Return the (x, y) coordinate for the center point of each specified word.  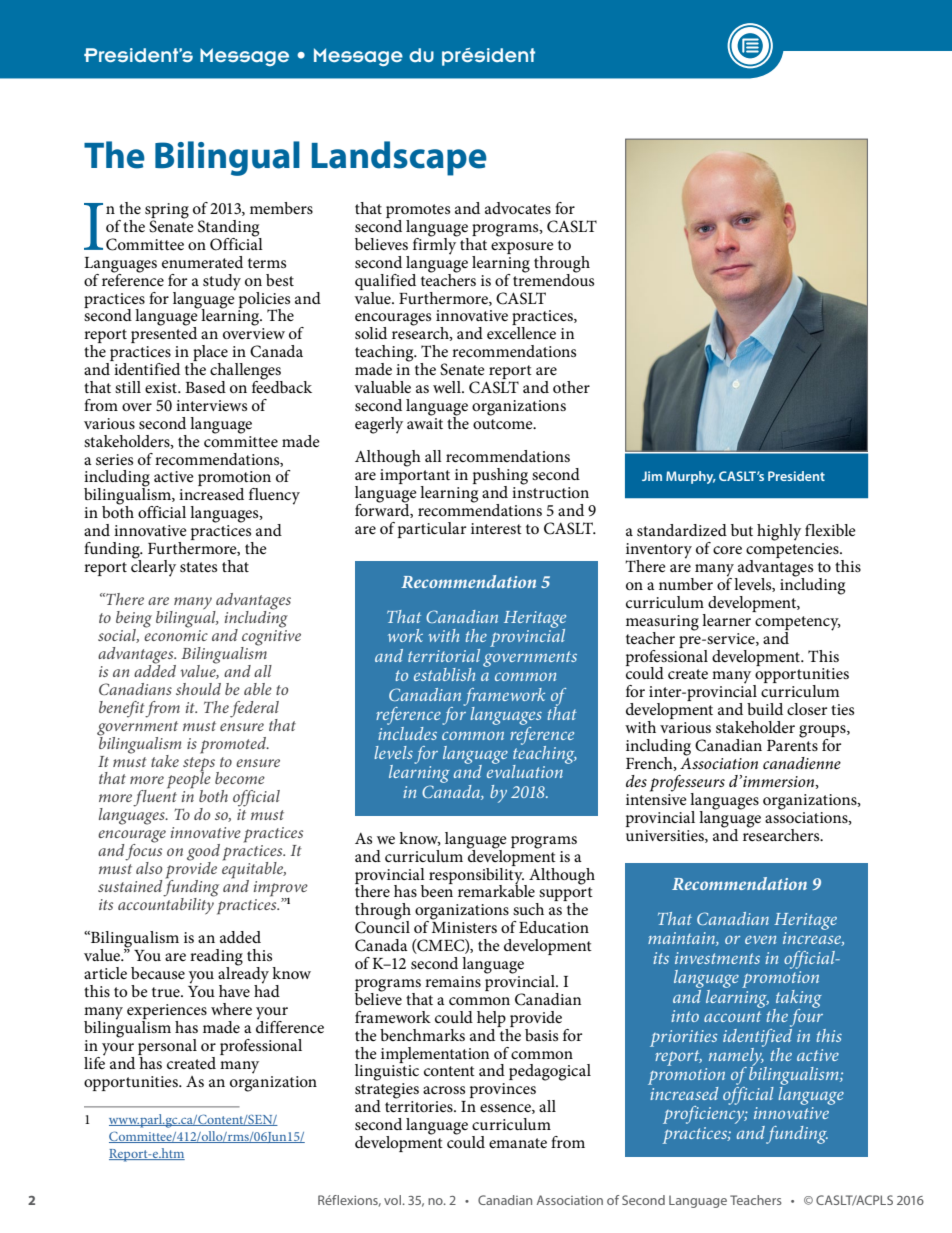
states (198, 567)
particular (432, 530)
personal (167, 1047)
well (448, 387)
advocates (518, 208)
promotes (418, 212)
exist (162, 387)
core (727, 550)
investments (717, 958)
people (189, 780)
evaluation (525, 770)
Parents (792, 744)
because (158, 973)
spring (167, 212)
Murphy (691, 477)
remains (453, 981)
